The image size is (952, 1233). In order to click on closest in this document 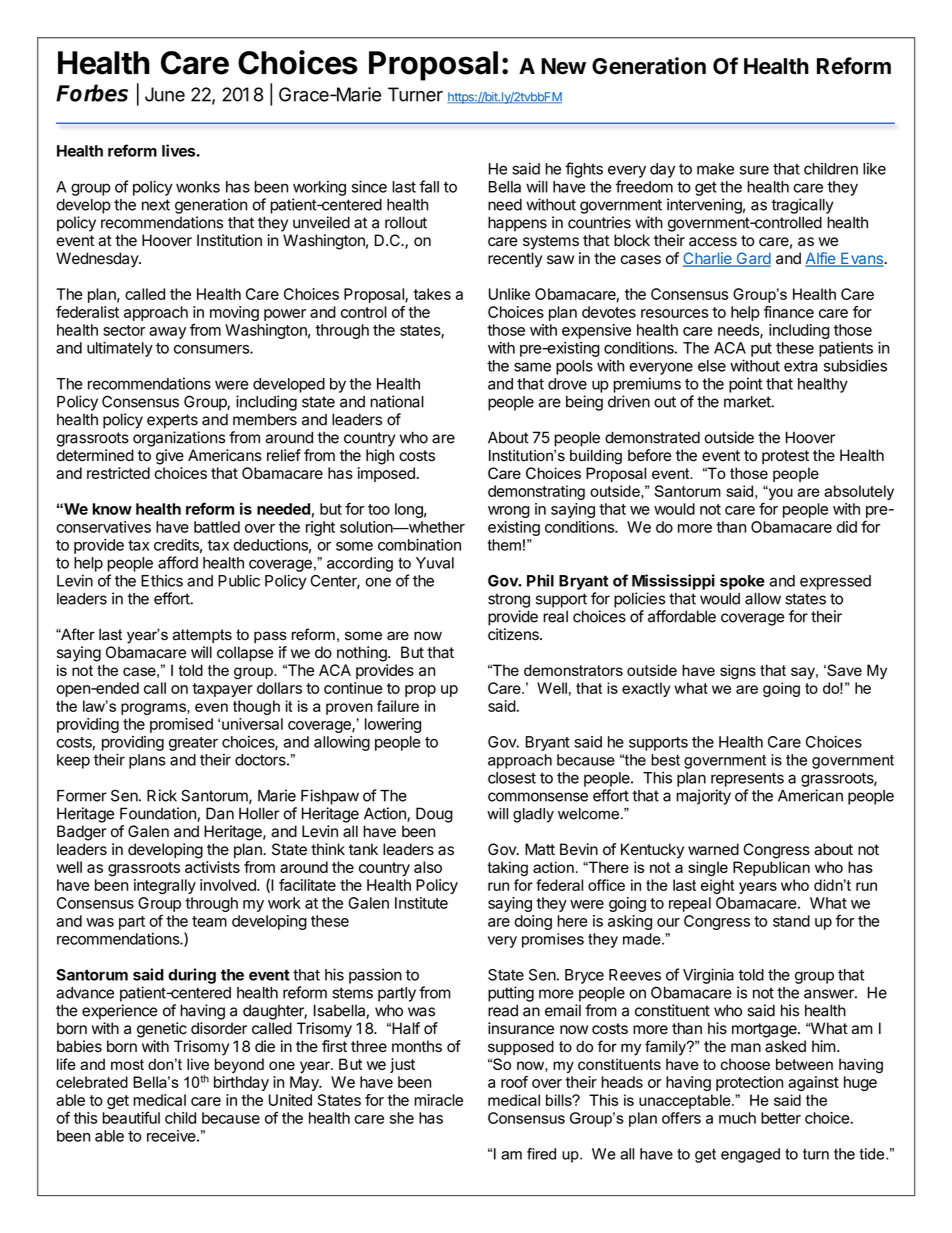, I will do `click(512, 778)`.
